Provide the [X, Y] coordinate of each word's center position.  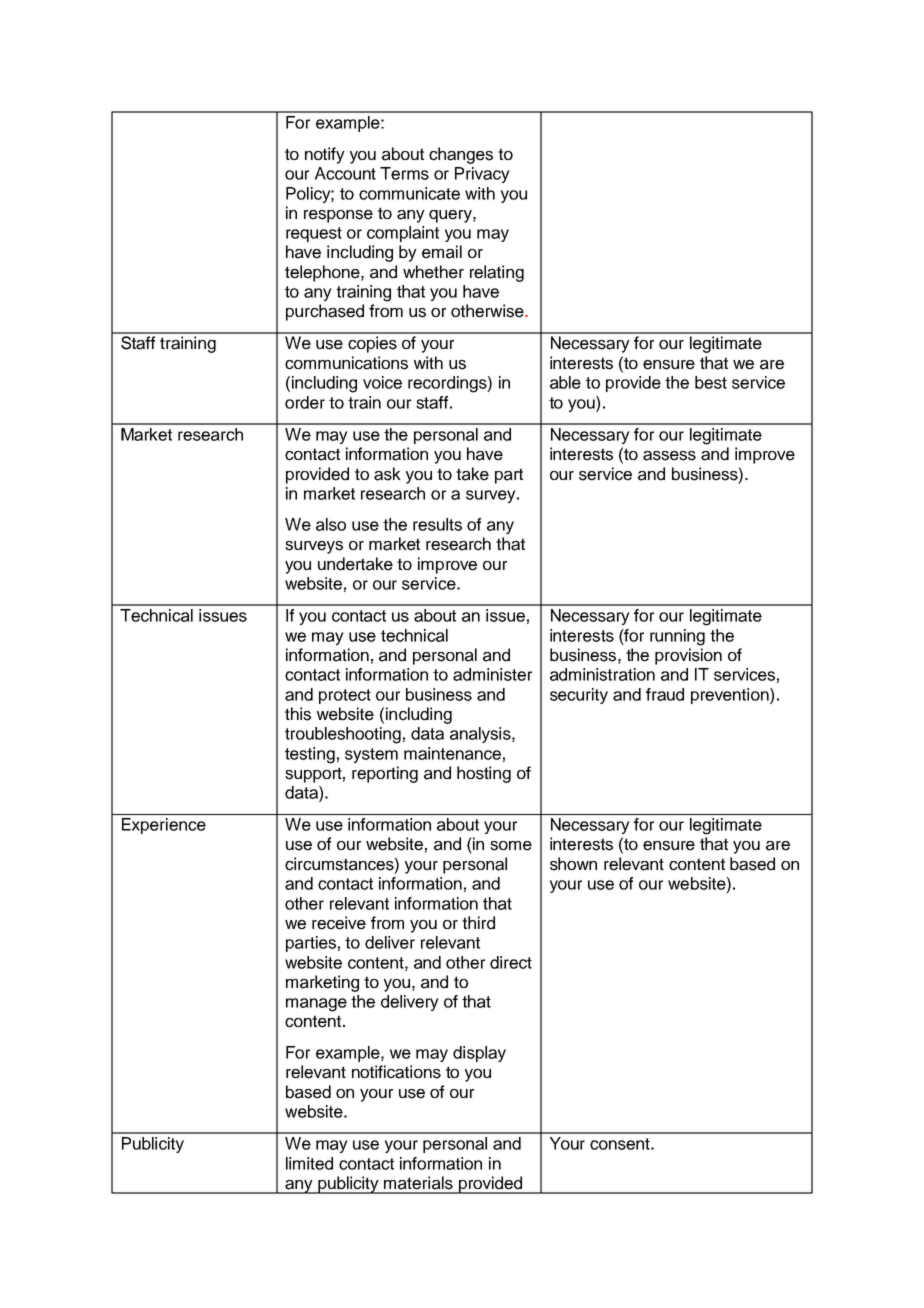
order [305, 402]
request [314, 234]
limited [309, 1163]
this [298, 714]
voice [382, 382]
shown [573, 864]
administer [492, 674]
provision [688, 656]
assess [669, 456]
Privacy [482, 175]
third [478, 923]
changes [461, 155]
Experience [164, 826]
